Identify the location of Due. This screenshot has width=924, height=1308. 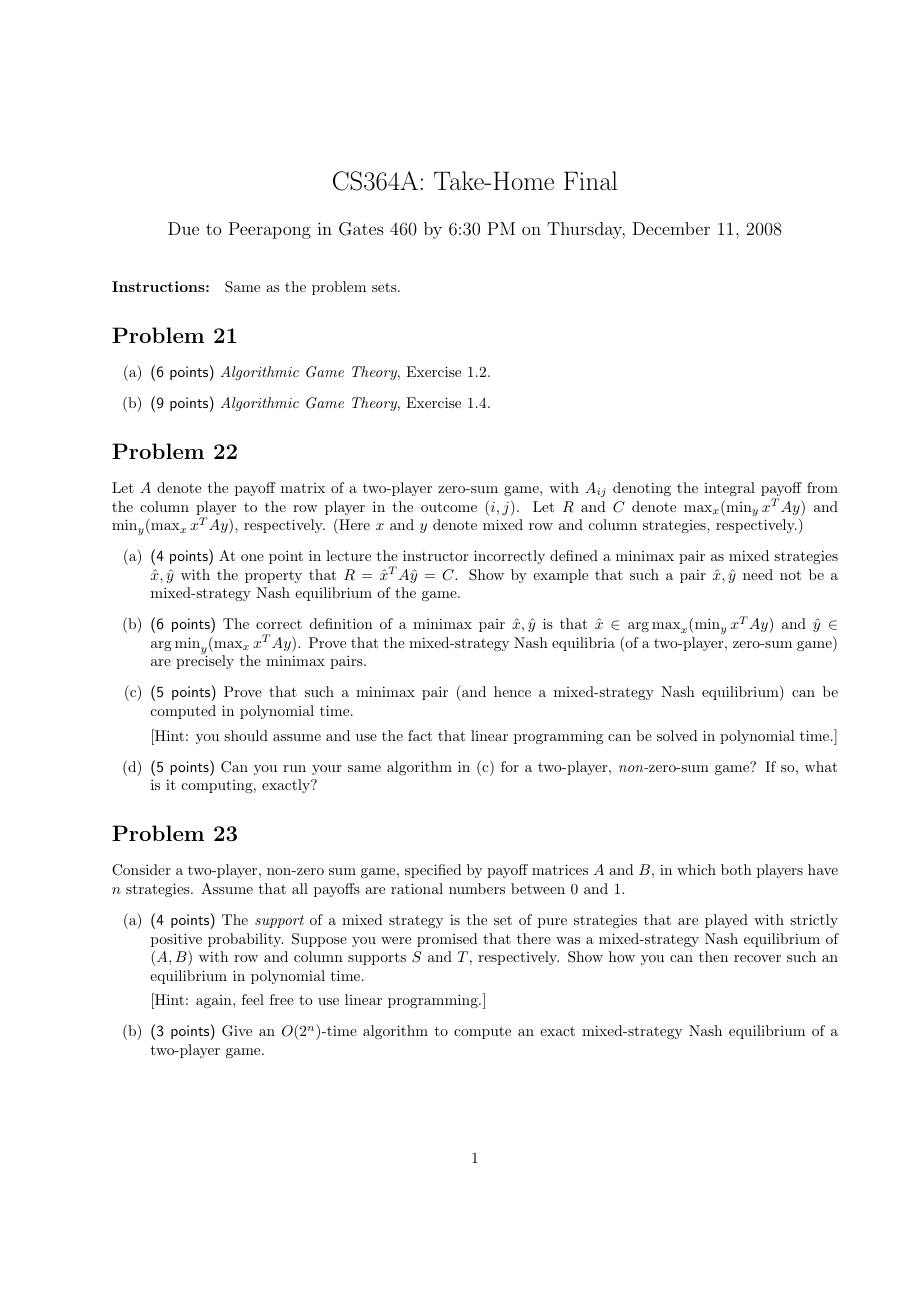
(183, 228).
